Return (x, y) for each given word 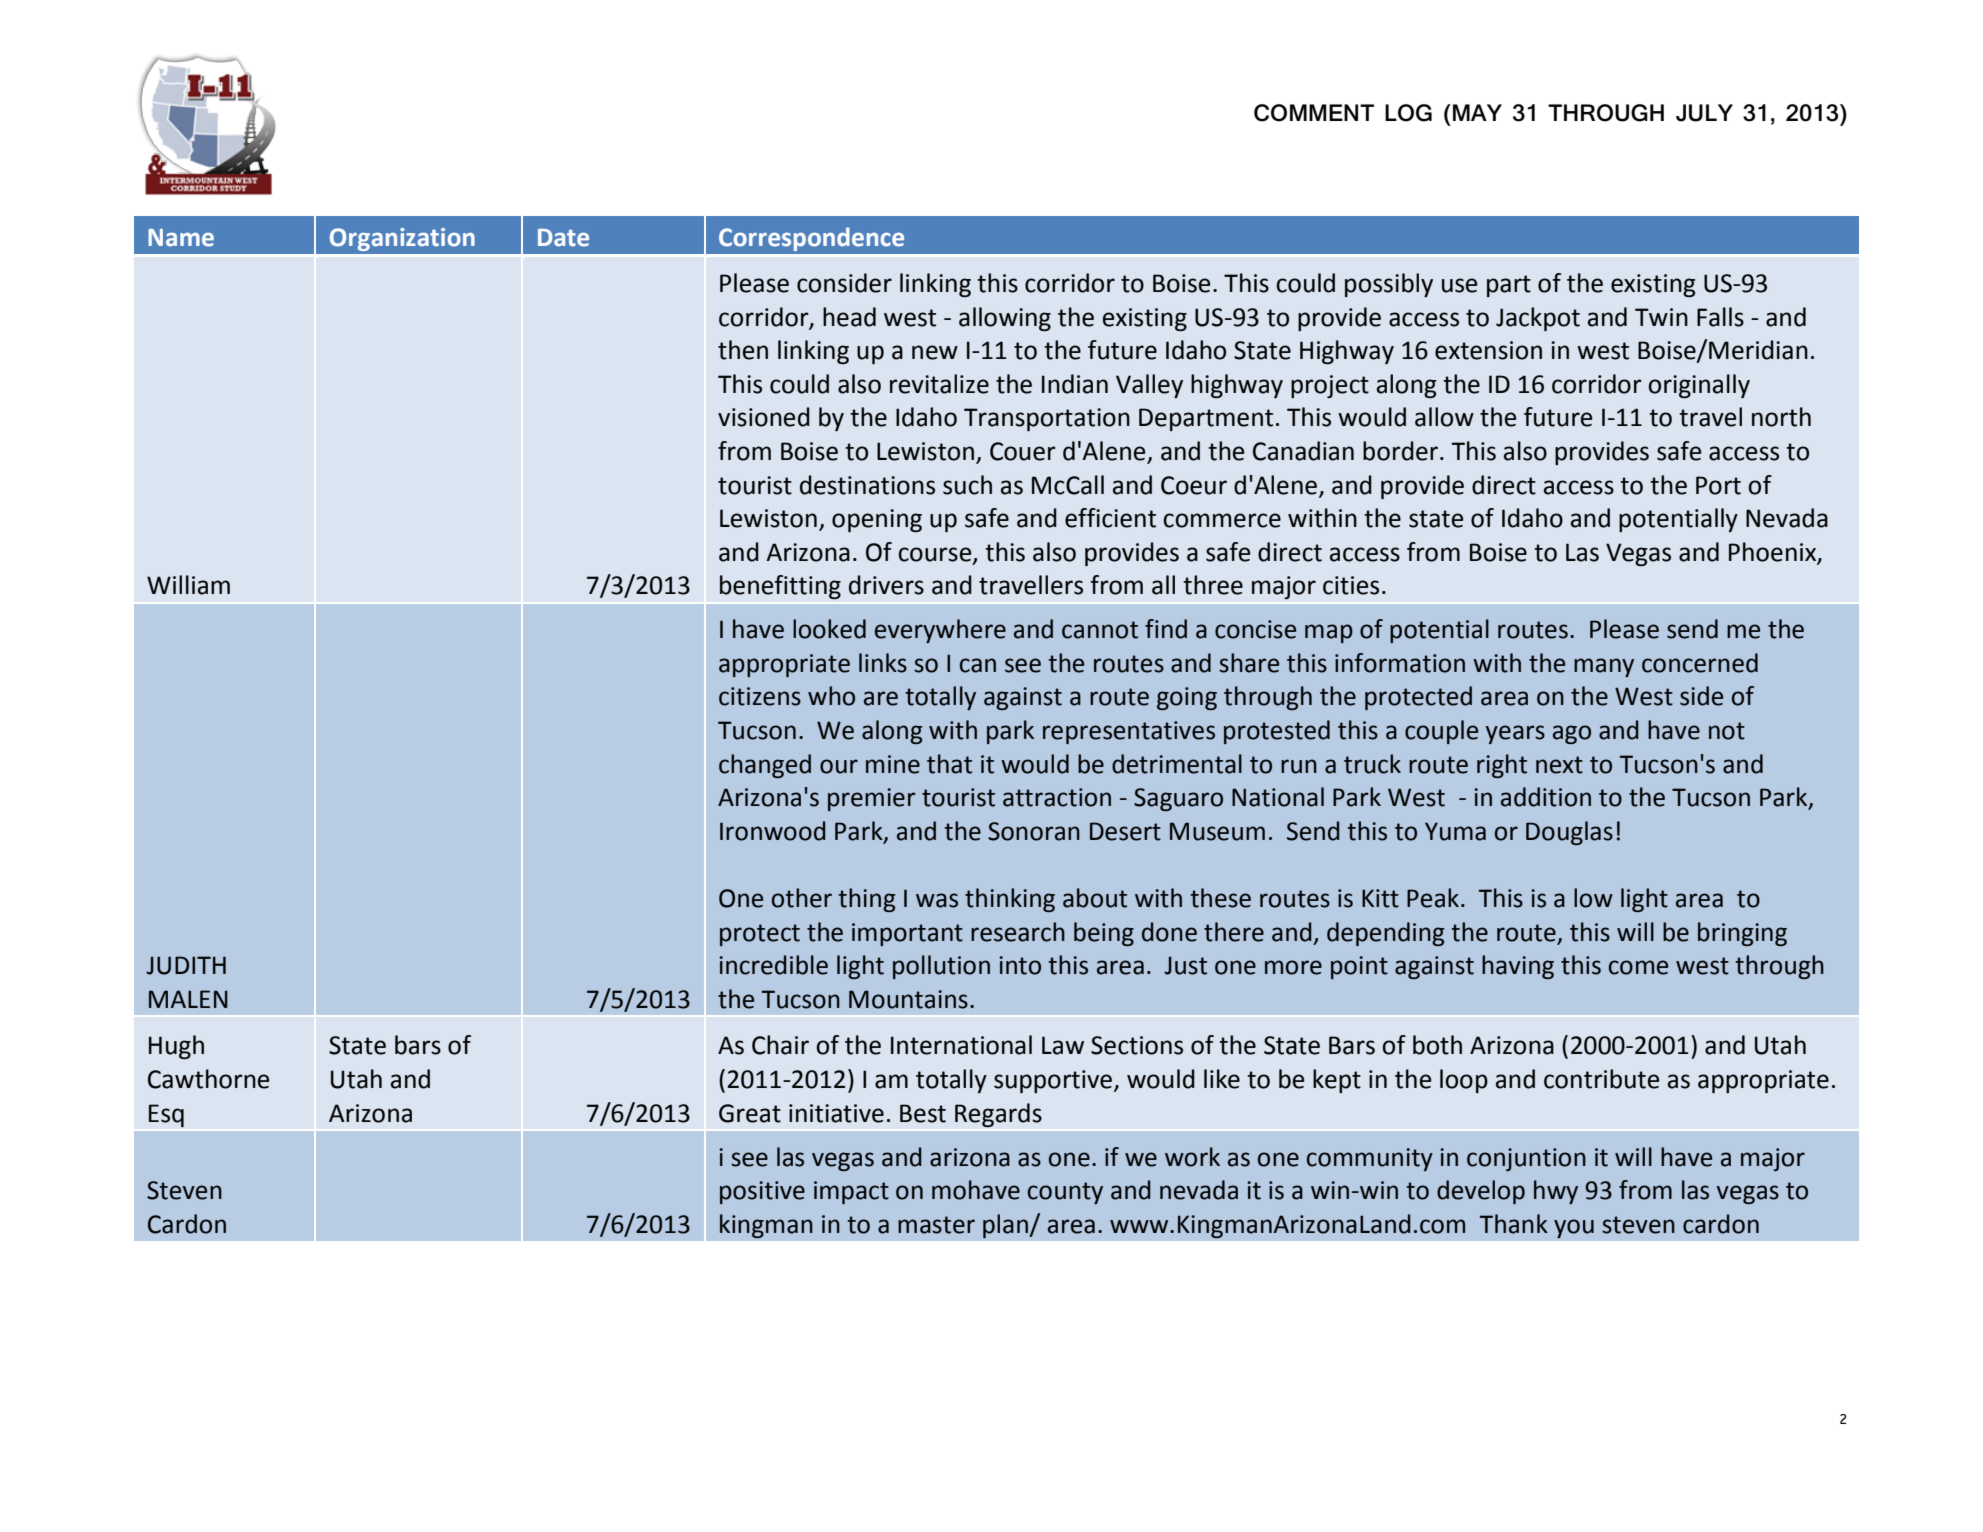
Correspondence (811, 239)
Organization (402, 239)
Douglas (1569, 833)
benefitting (780, 587)
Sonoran (1034, 831)
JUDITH (186, 965)
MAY (1477, 112)
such (967, 485)
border (1402, 451)
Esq (166, 1116)
